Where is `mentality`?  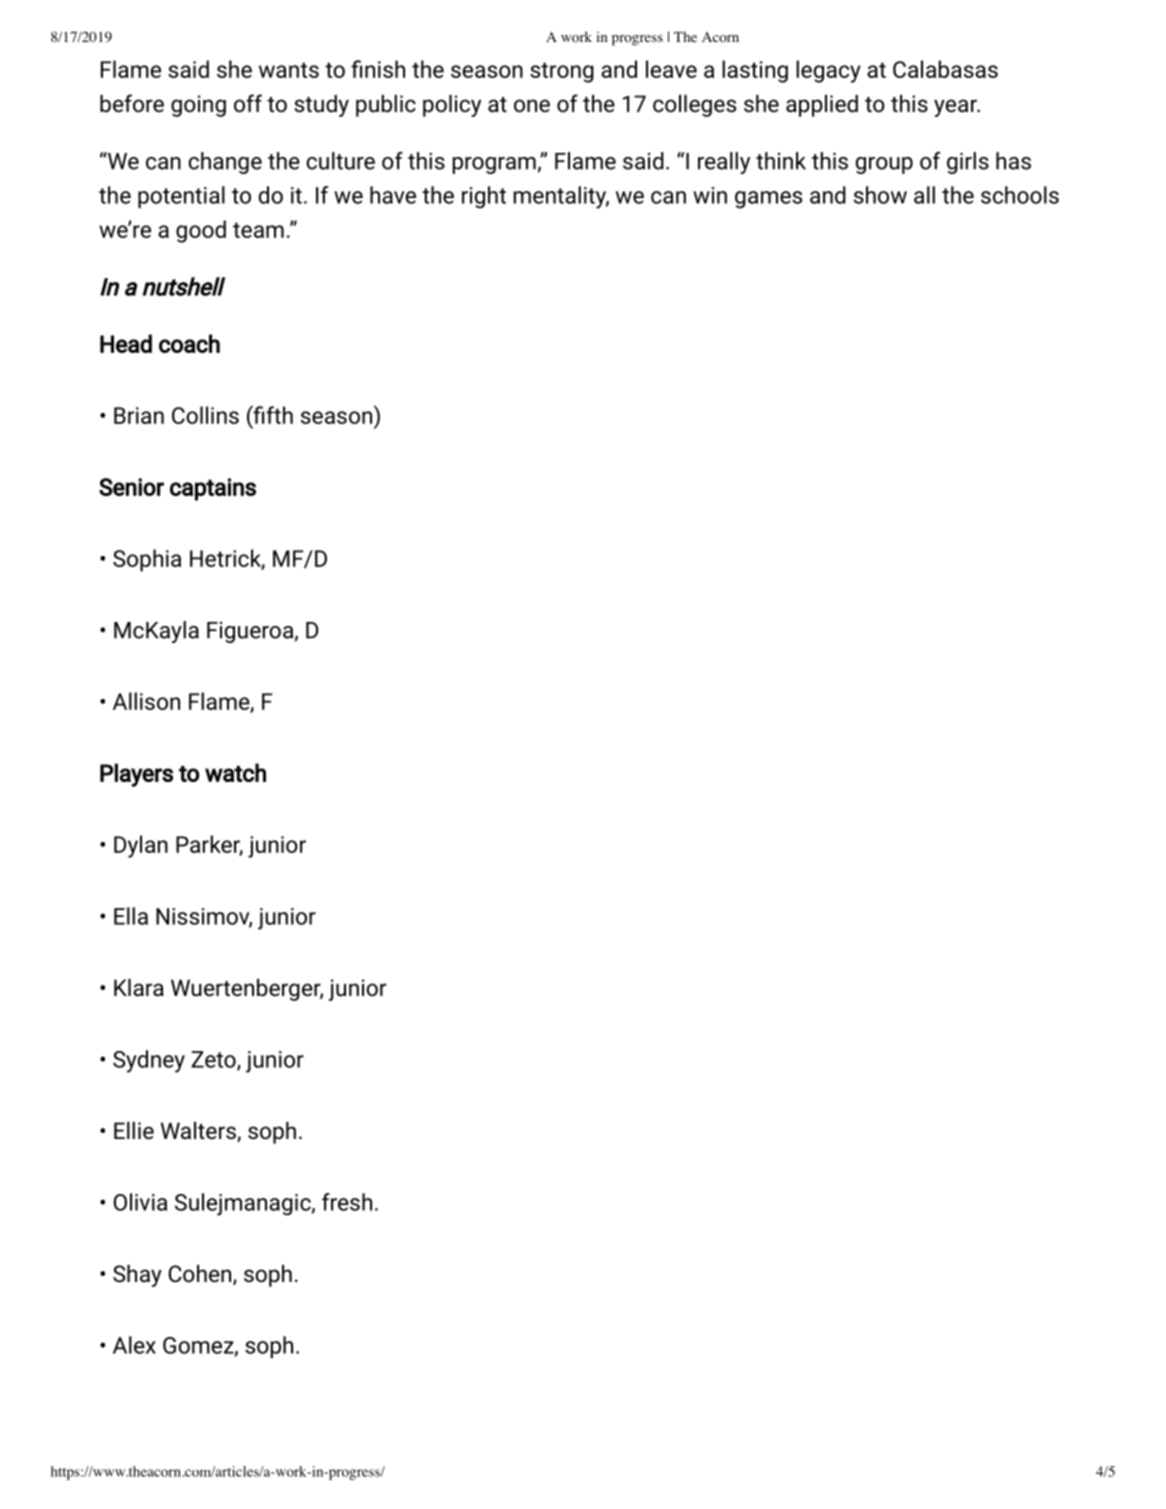 mentality is located at coordinates (561, 197).
